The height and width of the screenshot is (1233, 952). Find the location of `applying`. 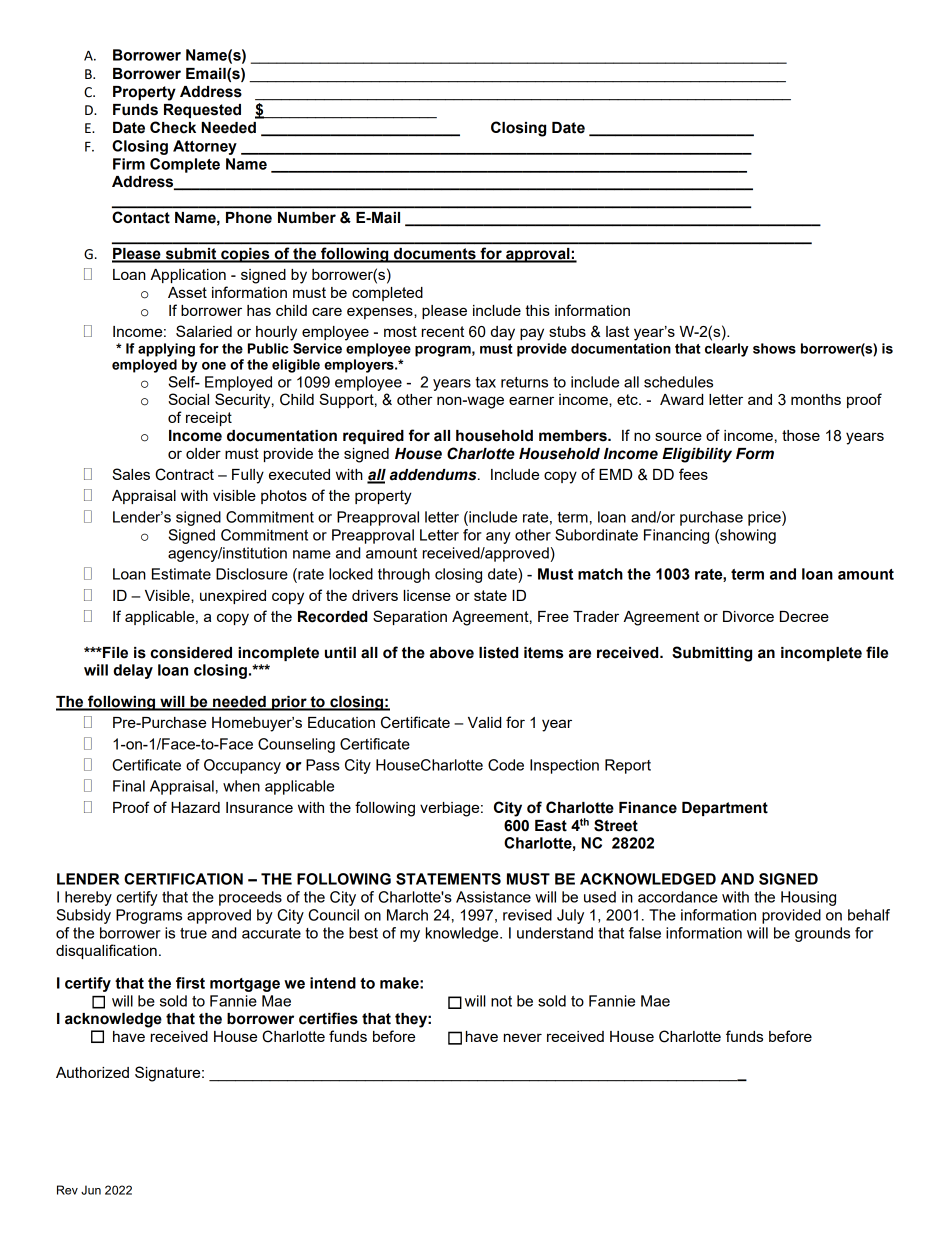

applying is located at coordinates (166, 350).
